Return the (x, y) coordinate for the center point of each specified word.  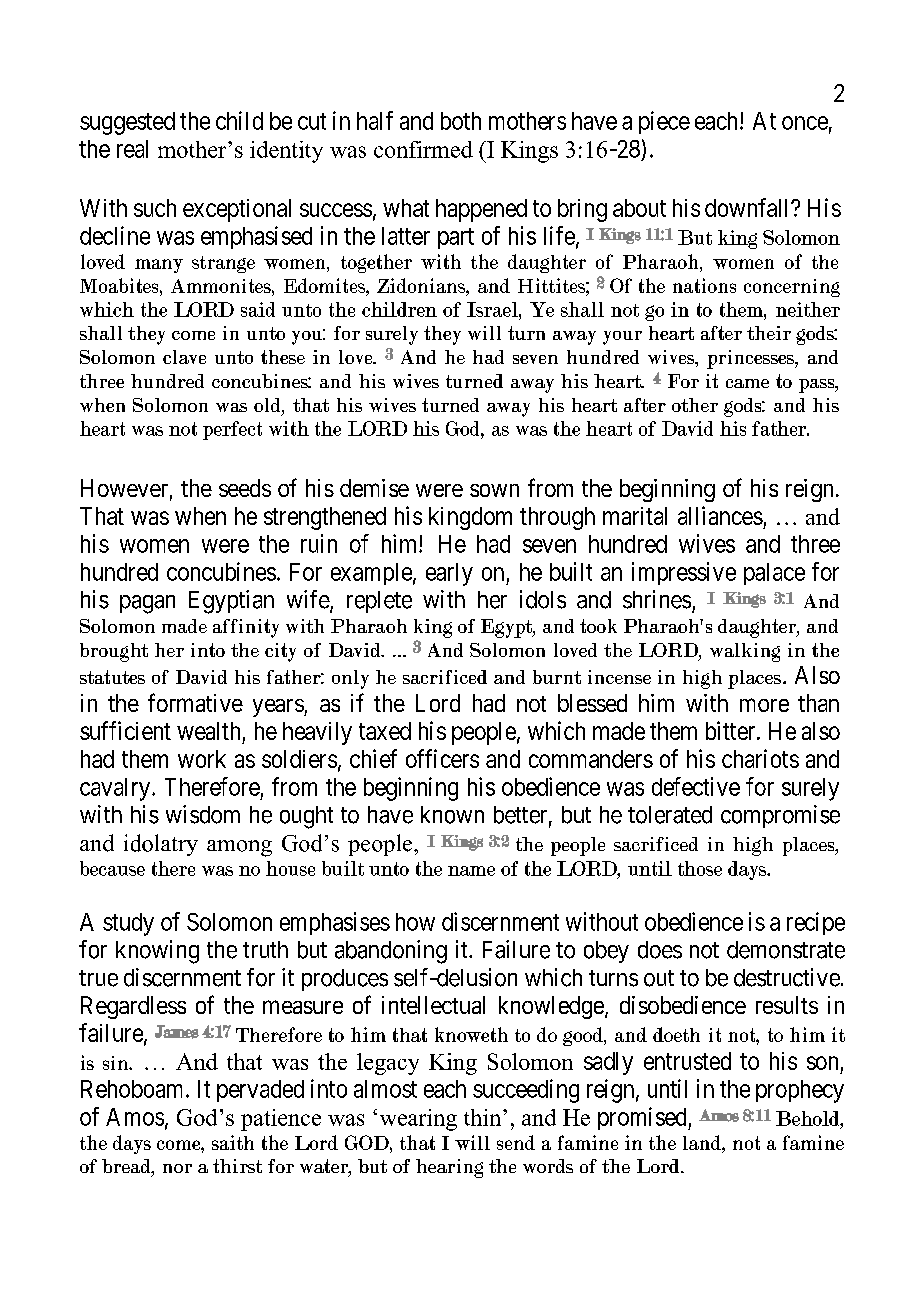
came (747, 383)
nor (177, 1168)
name (471, 871)
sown (494, 490)
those (700, 868)
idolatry (161, 845)
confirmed (423, 149)
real (132, 149)
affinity (246, 628)
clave (184, 357)
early (449, 574)
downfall (748, 207)
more (764, 705)
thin (484, 1117)
